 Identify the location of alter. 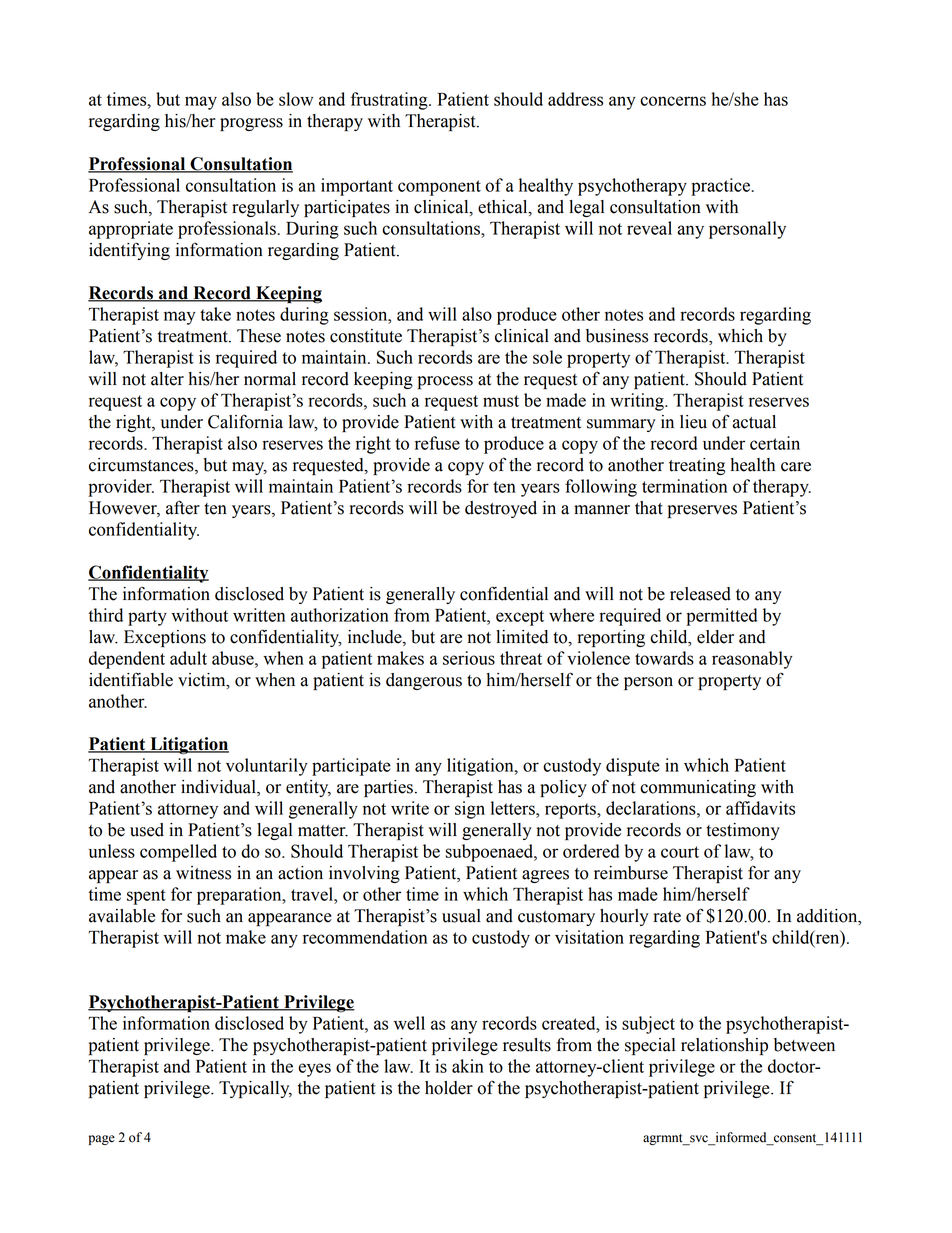
(167, 379).
